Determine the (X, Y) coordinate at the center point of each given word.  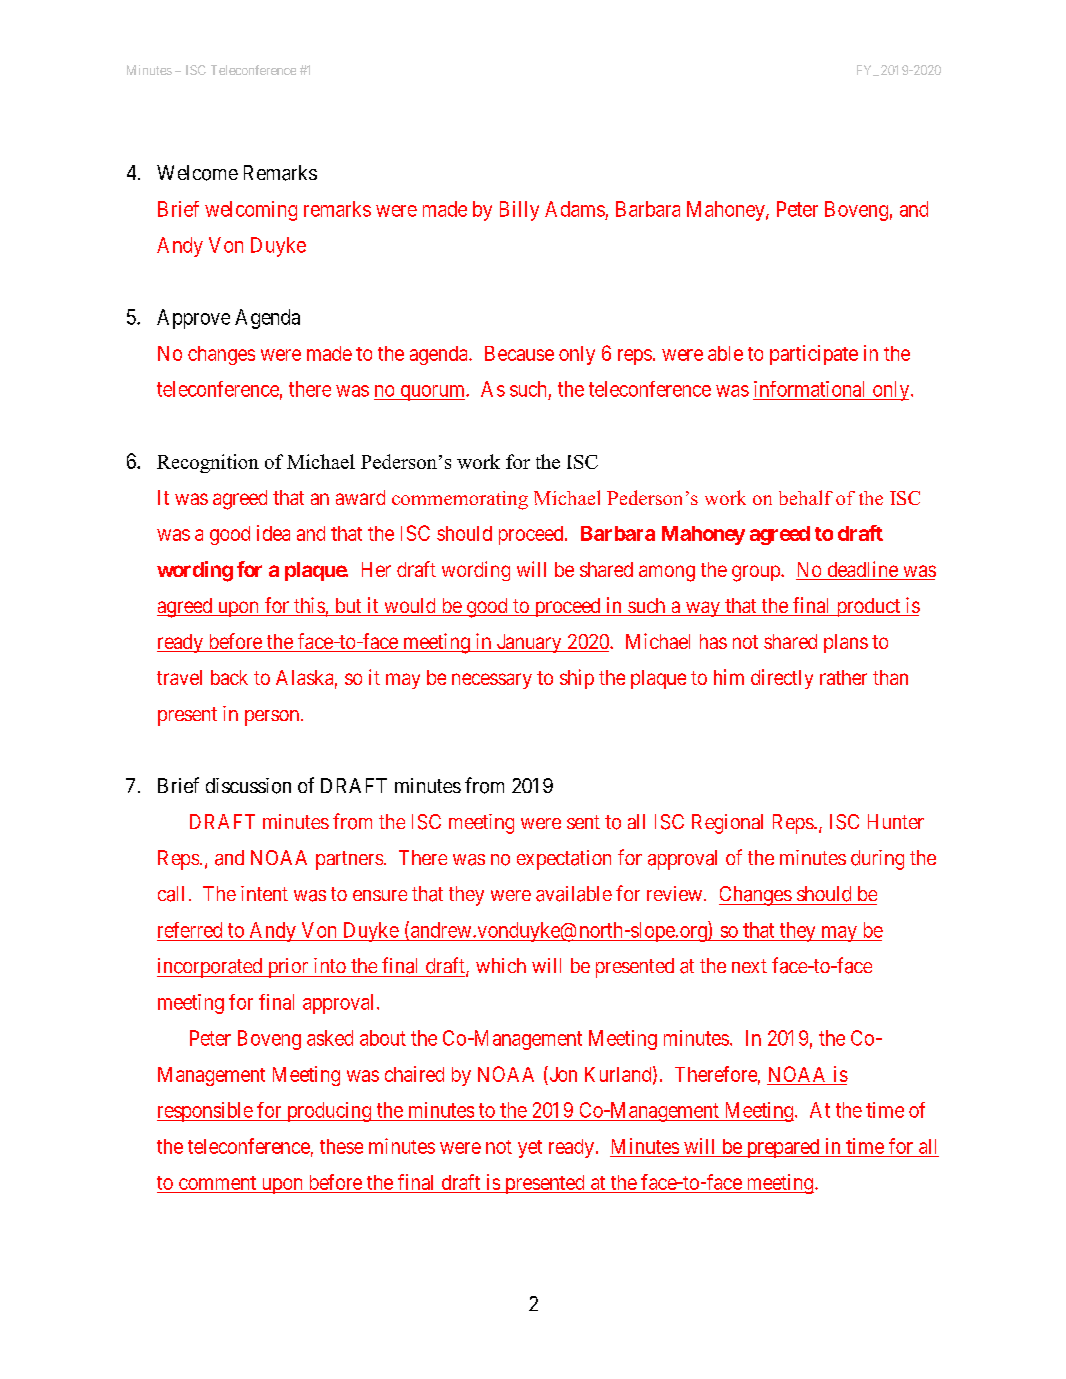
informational (809, 389)
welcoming (251, 211)
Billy (519, 211)
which (501, 965)
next (749, 966)
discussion (248, 786)
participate (814, 355)
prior (288, 968)
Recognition (208, 463)
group (757, 573)
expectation (564, 860)
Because (519, 353)
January (529, 643)
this (309, 606)
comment (217, 1183)
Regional (727, 824)
